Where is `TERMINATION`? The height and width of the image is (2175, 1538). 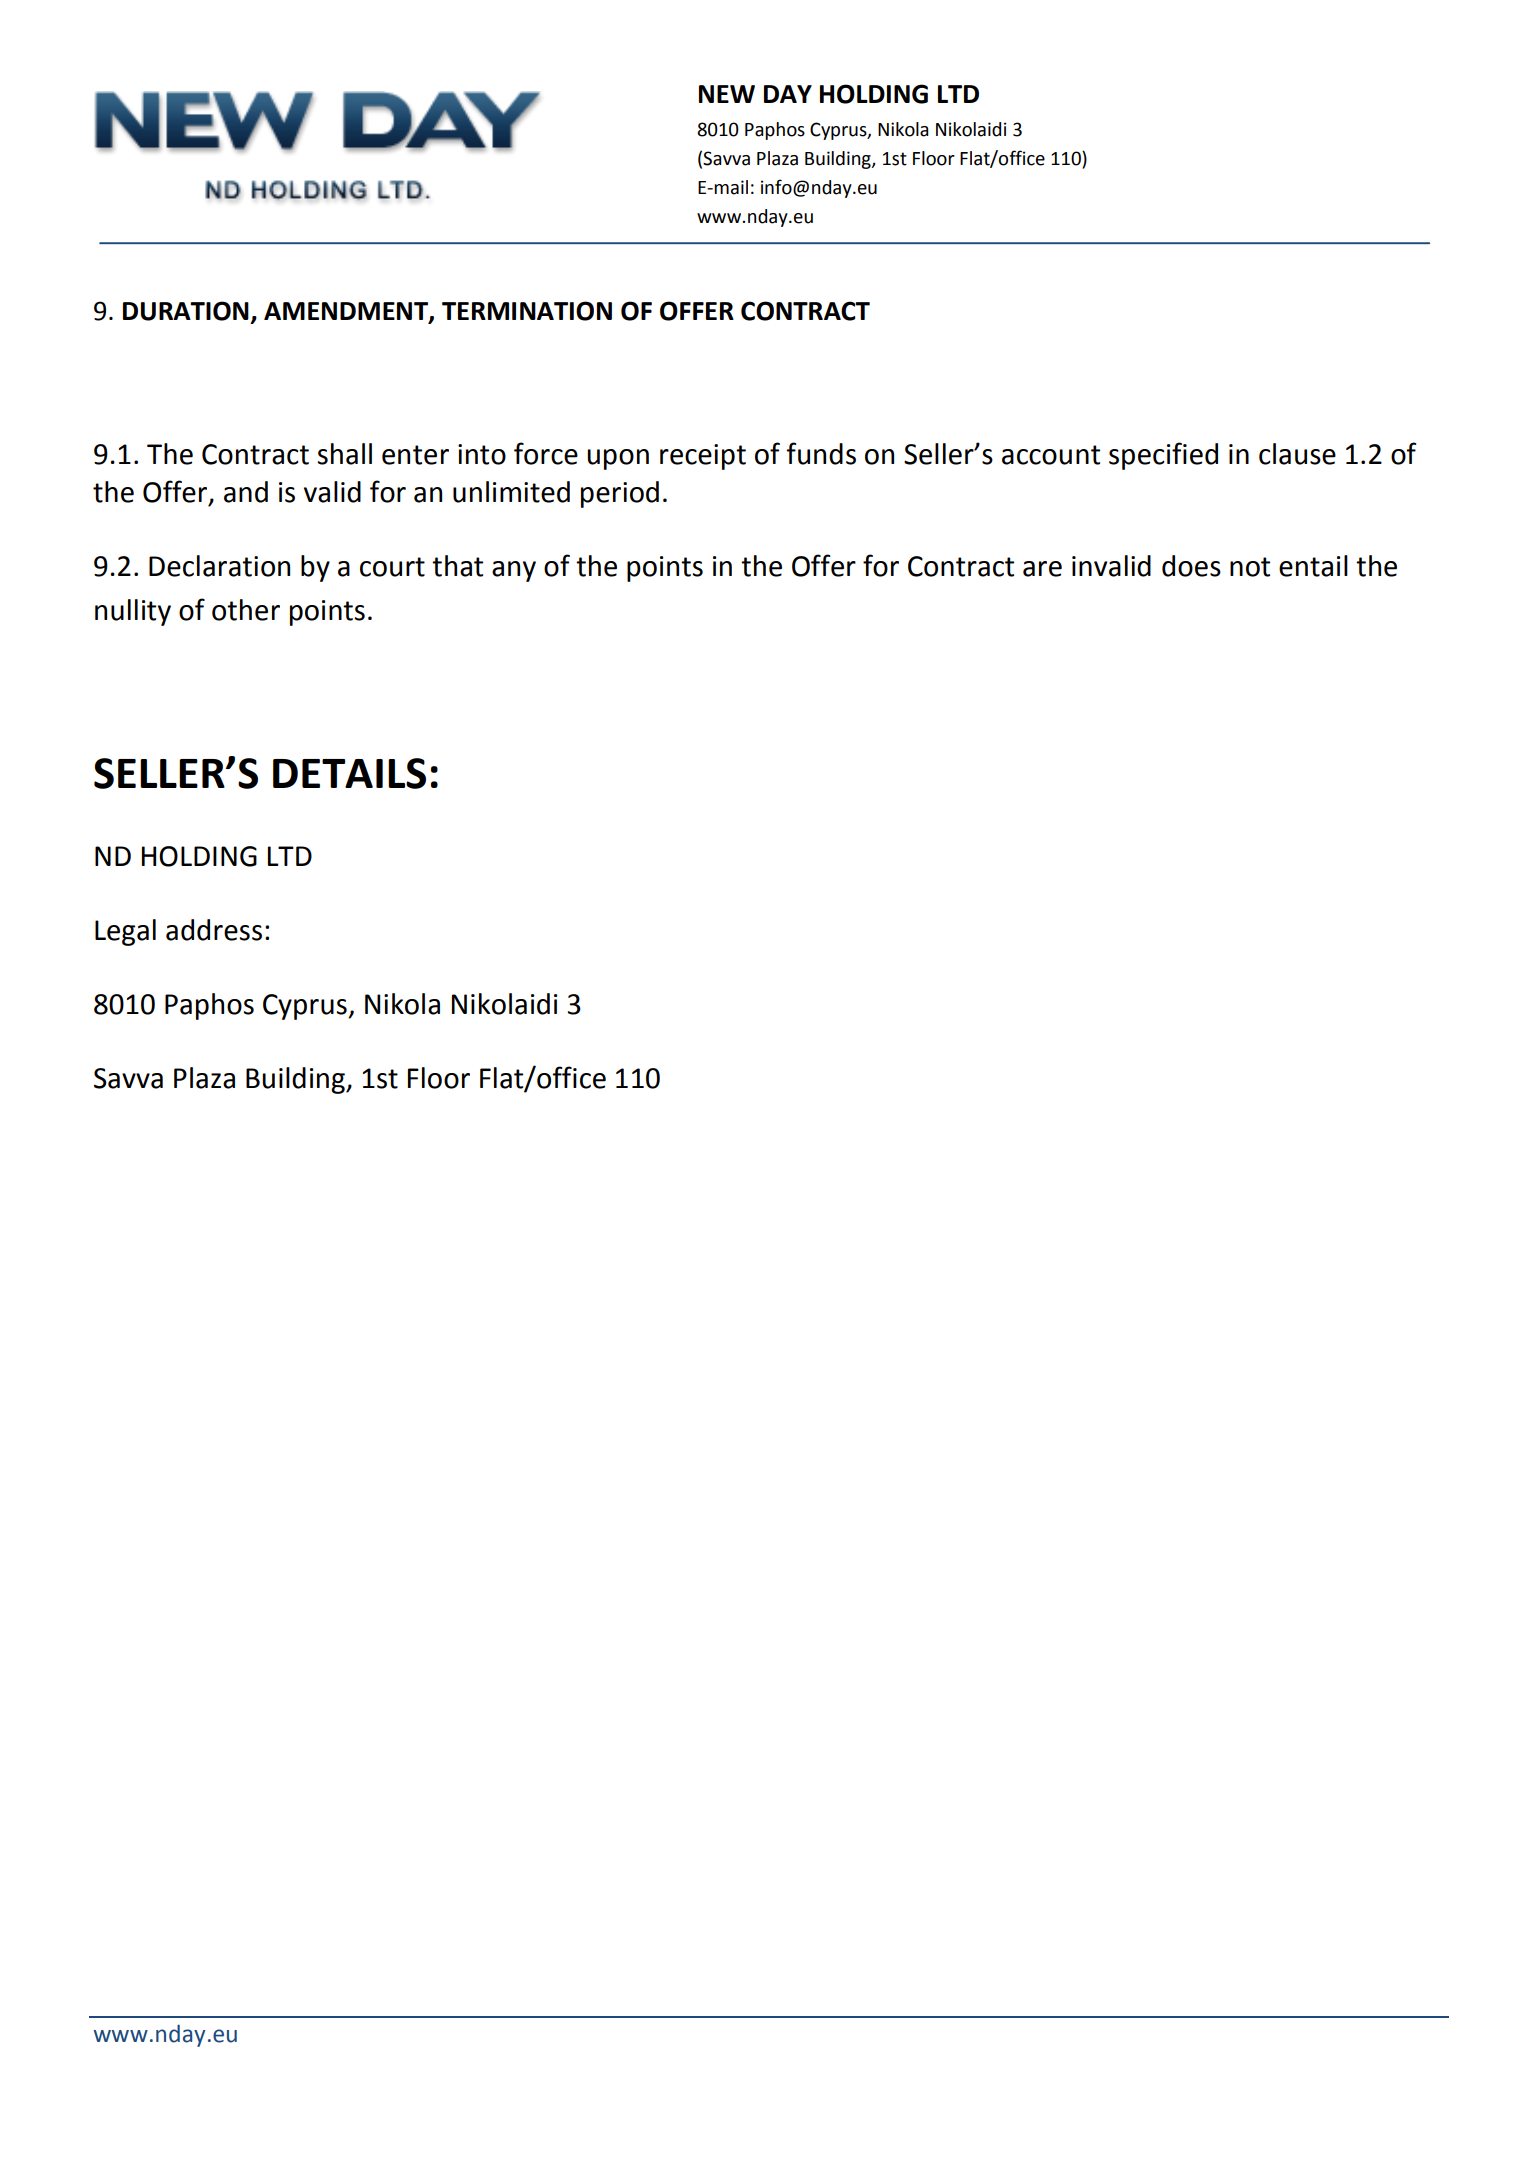
TERMINATION is located at coordinates (527, 311).
